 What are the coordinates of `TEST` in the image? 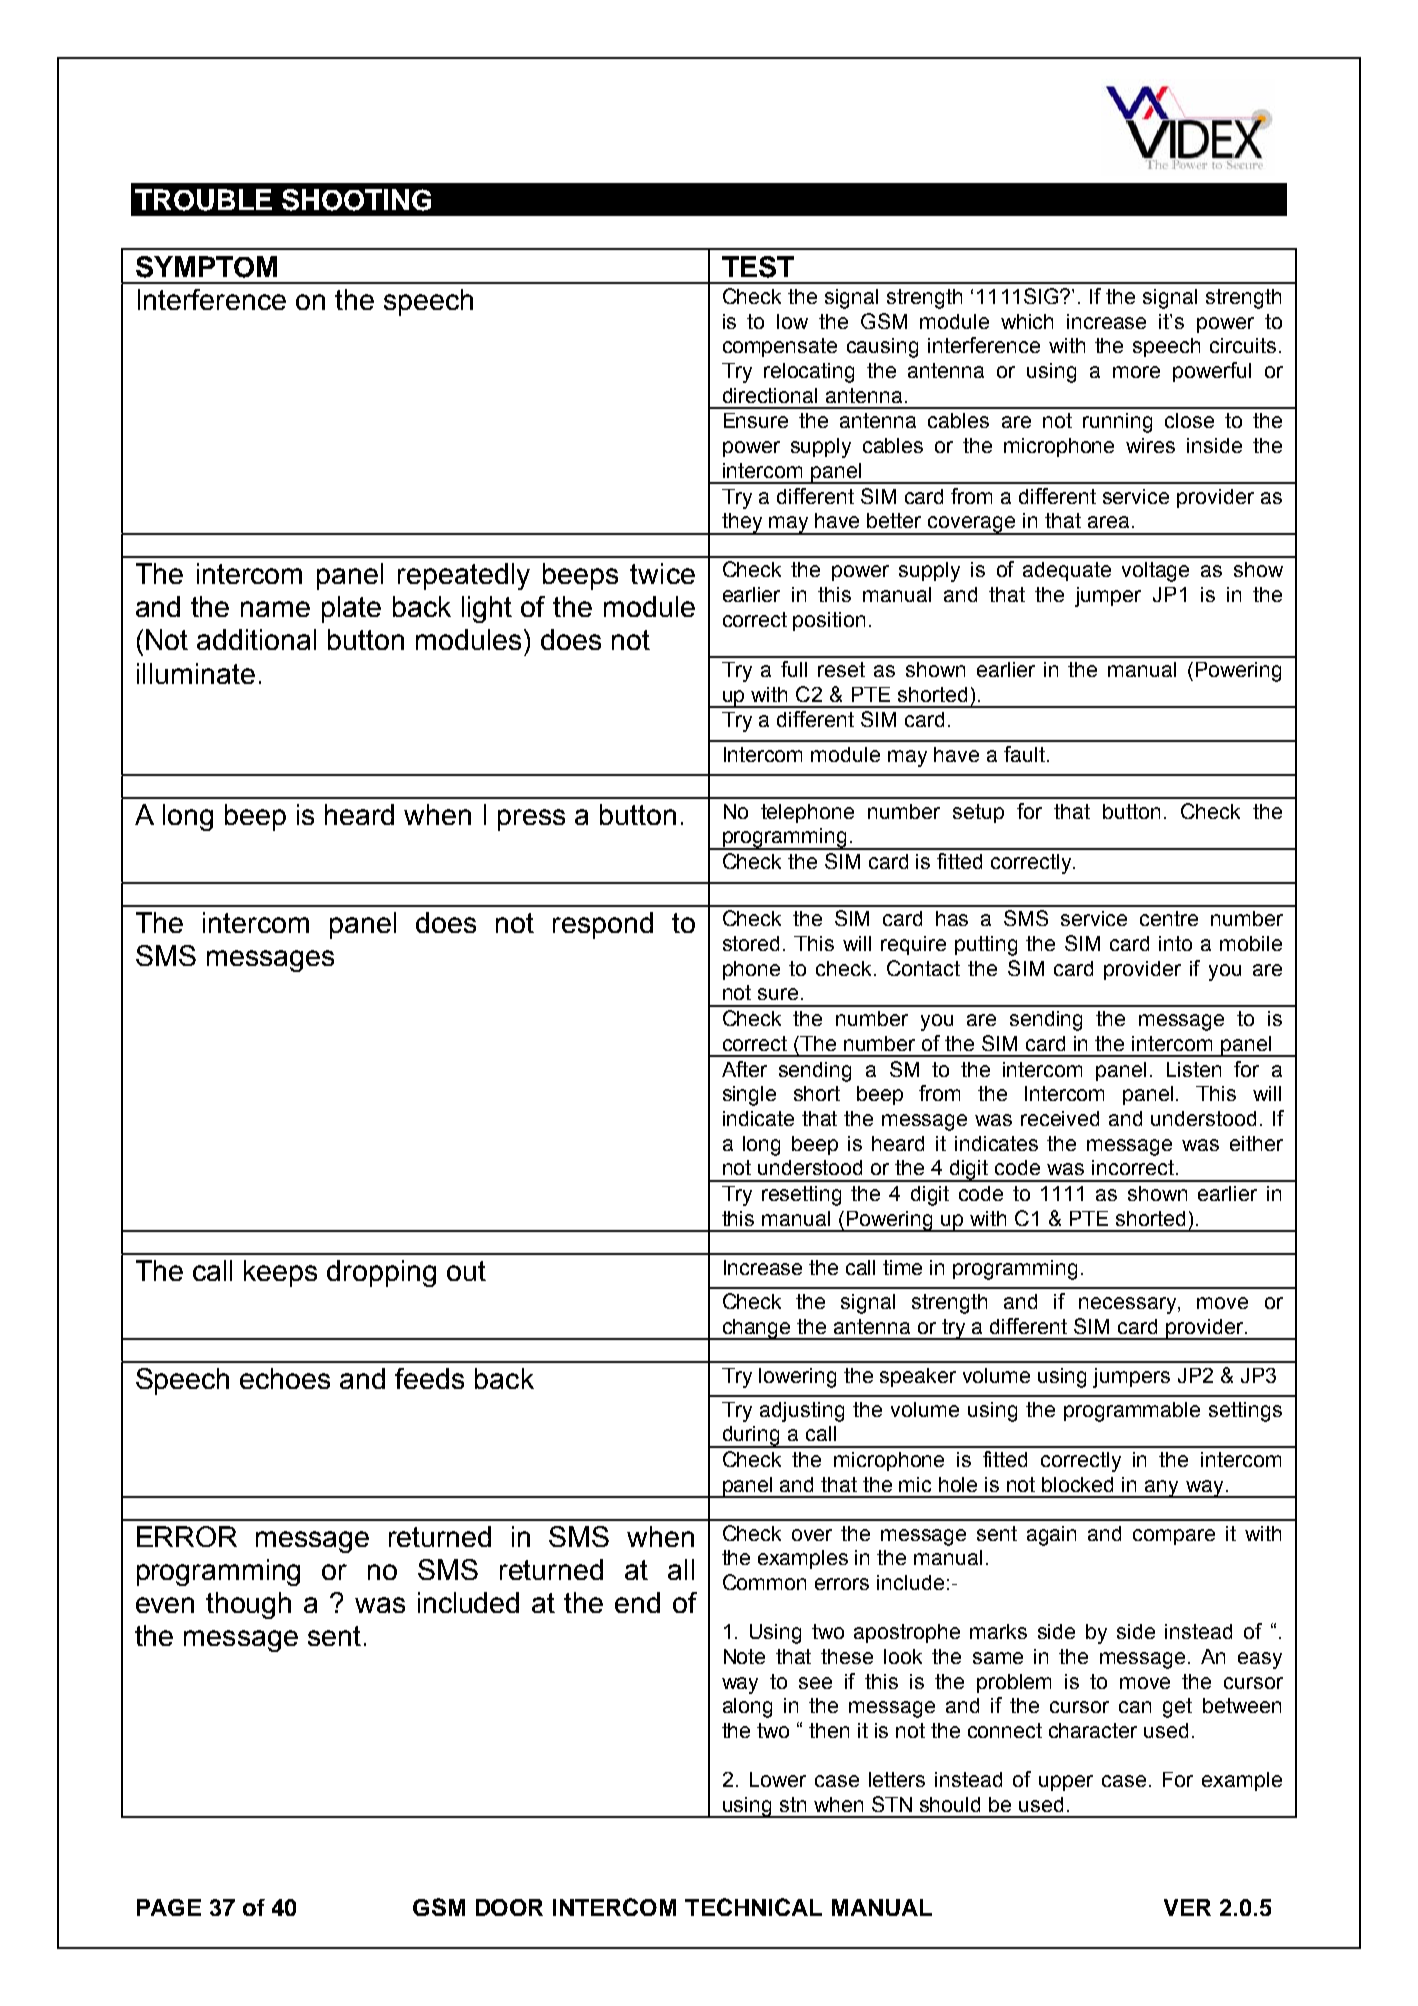 It's located at (758, 267).
